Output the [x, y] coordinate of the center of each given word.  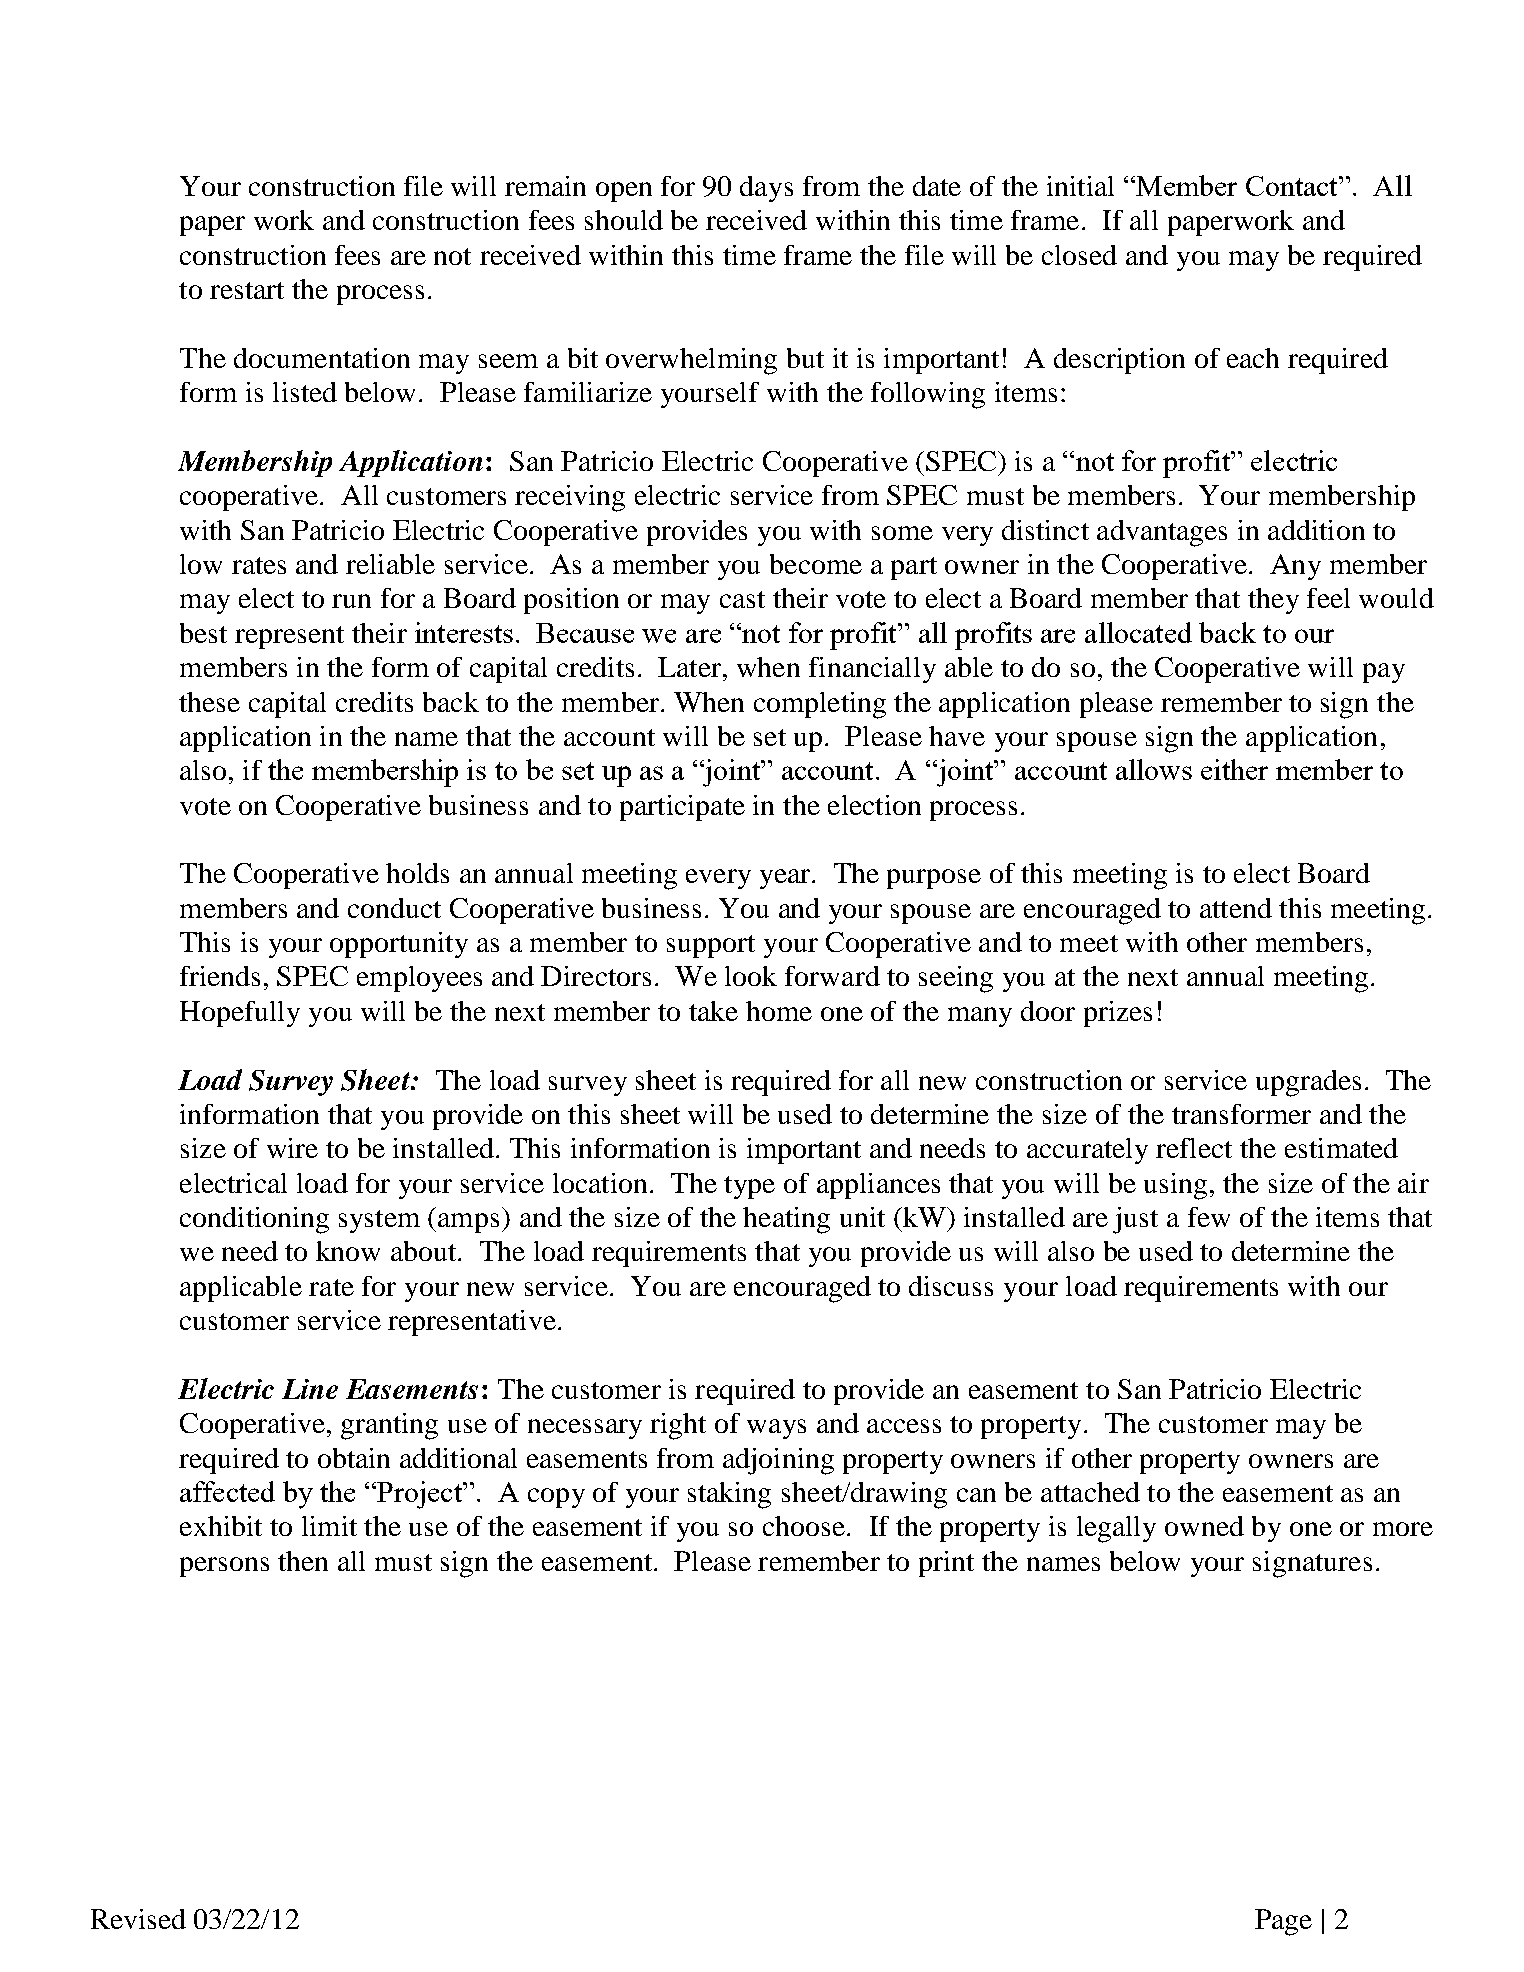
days [766, 189]
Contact [1293, 186]
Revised [138, 1919]
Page [1283, 1922]
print [946, 1564]
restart [247, 290]
